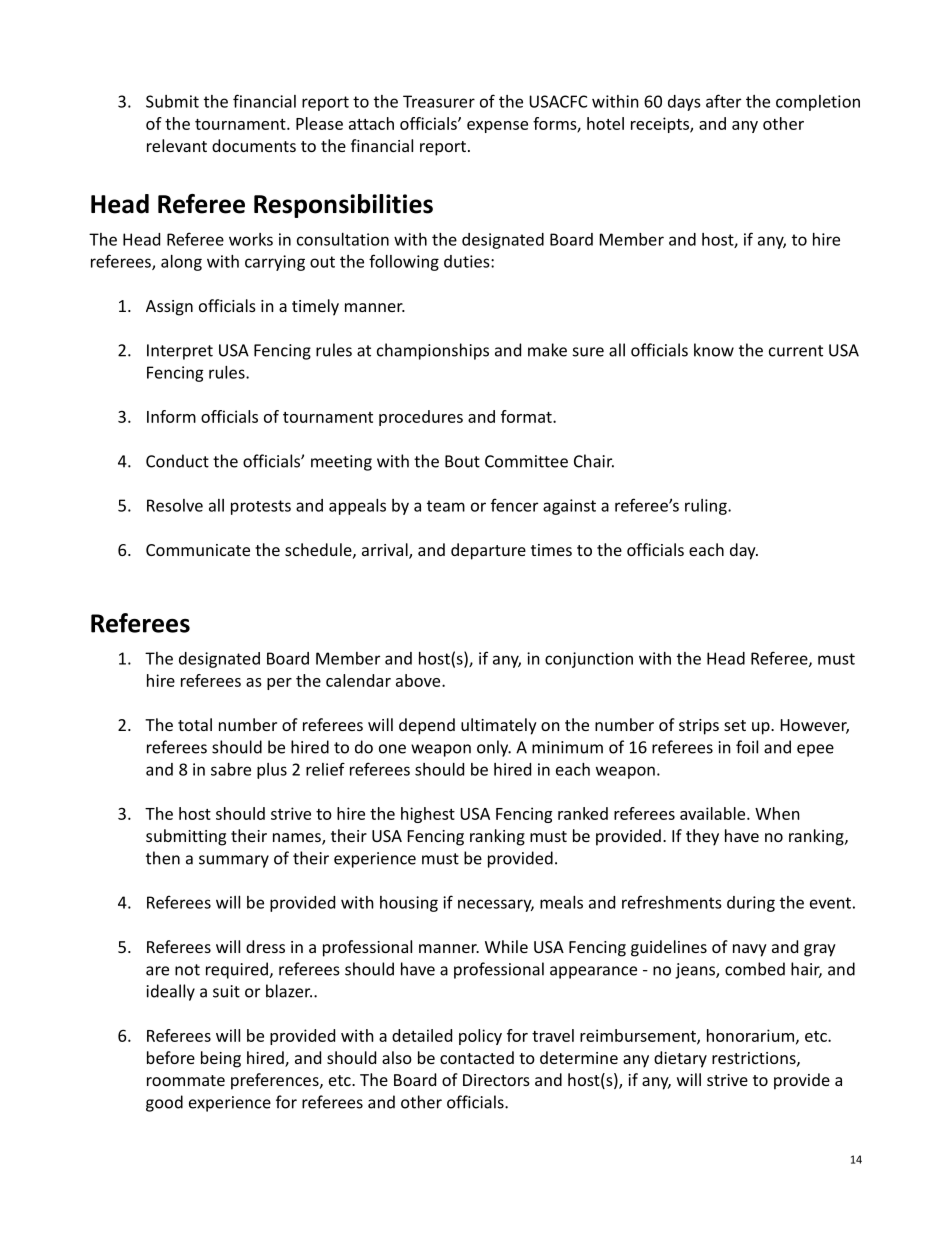  Describe the element at coordinates (707, 507) in the screenshot. I see `ruling` at that location.
